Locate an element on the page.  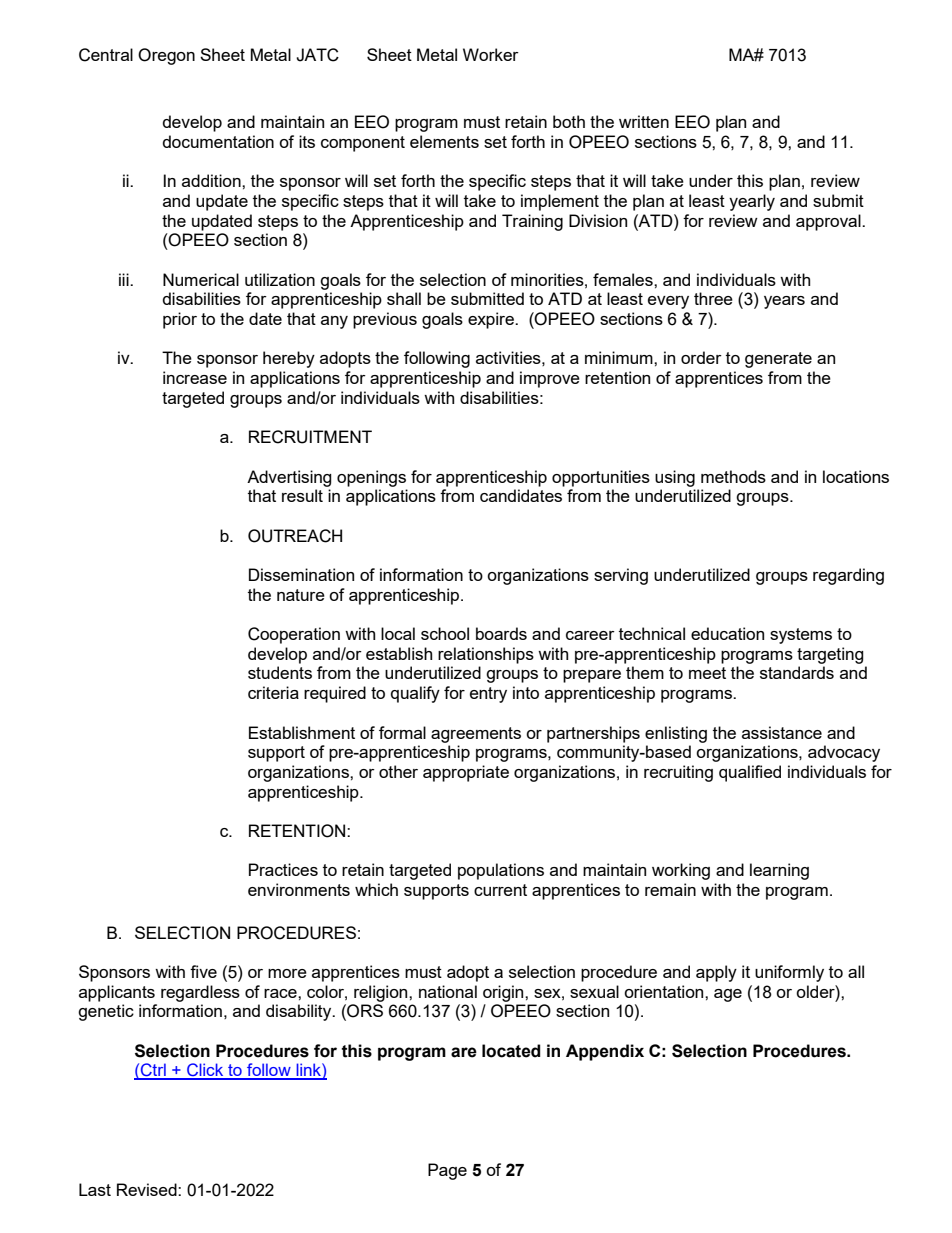
Practices is located at coordinates (283, 869).
